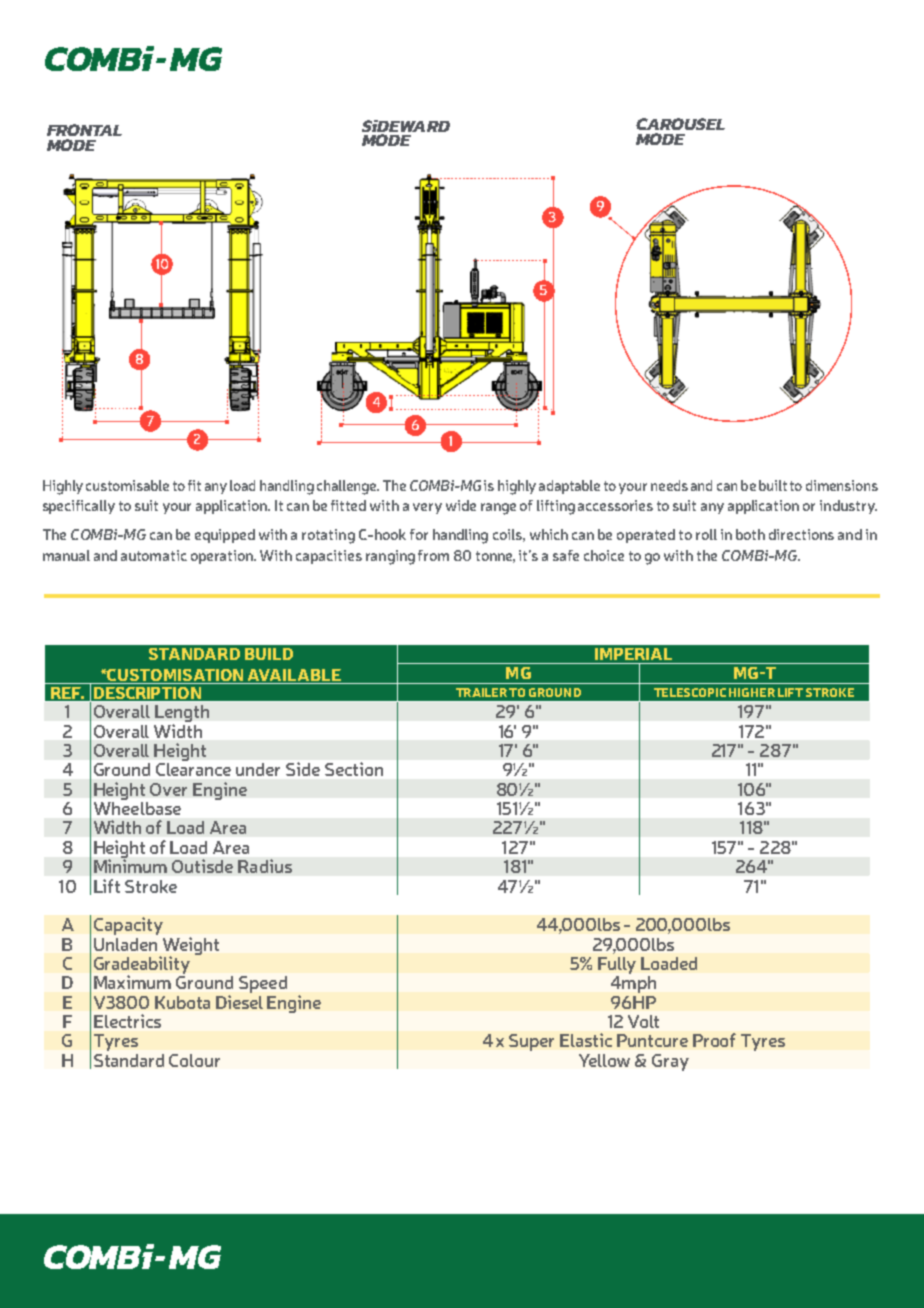 Image resolution: width=924 pixels, height=1308 pixels. Describe the element at coordinates (569, 487) in the screenshot. I see `adaptable` at that location.
